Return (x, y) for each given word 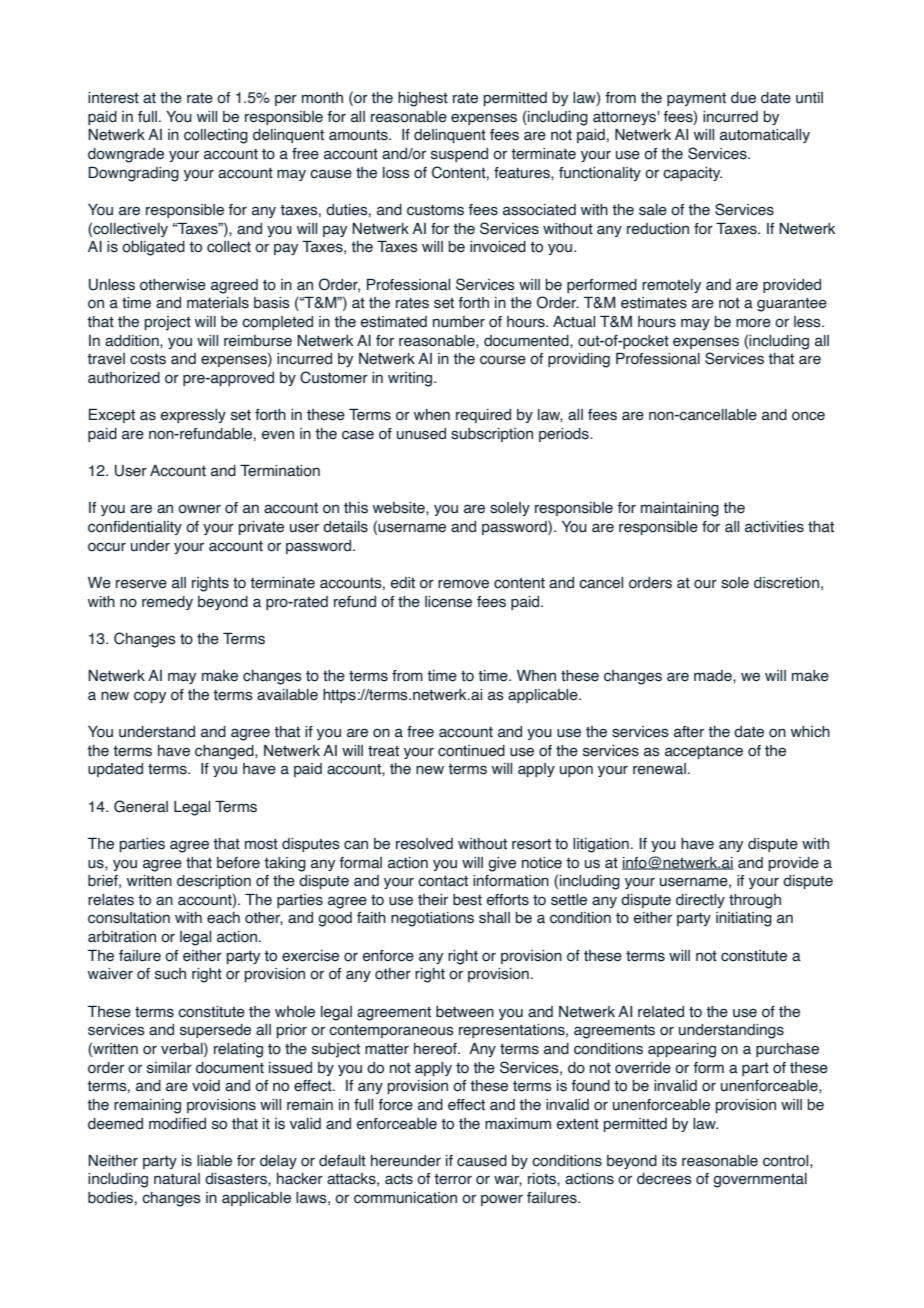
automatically (765, 136)
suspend (459, 155)
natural (177, 1179)
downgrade (126, 155)
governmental (760, 1180)
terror (453, 1179)
